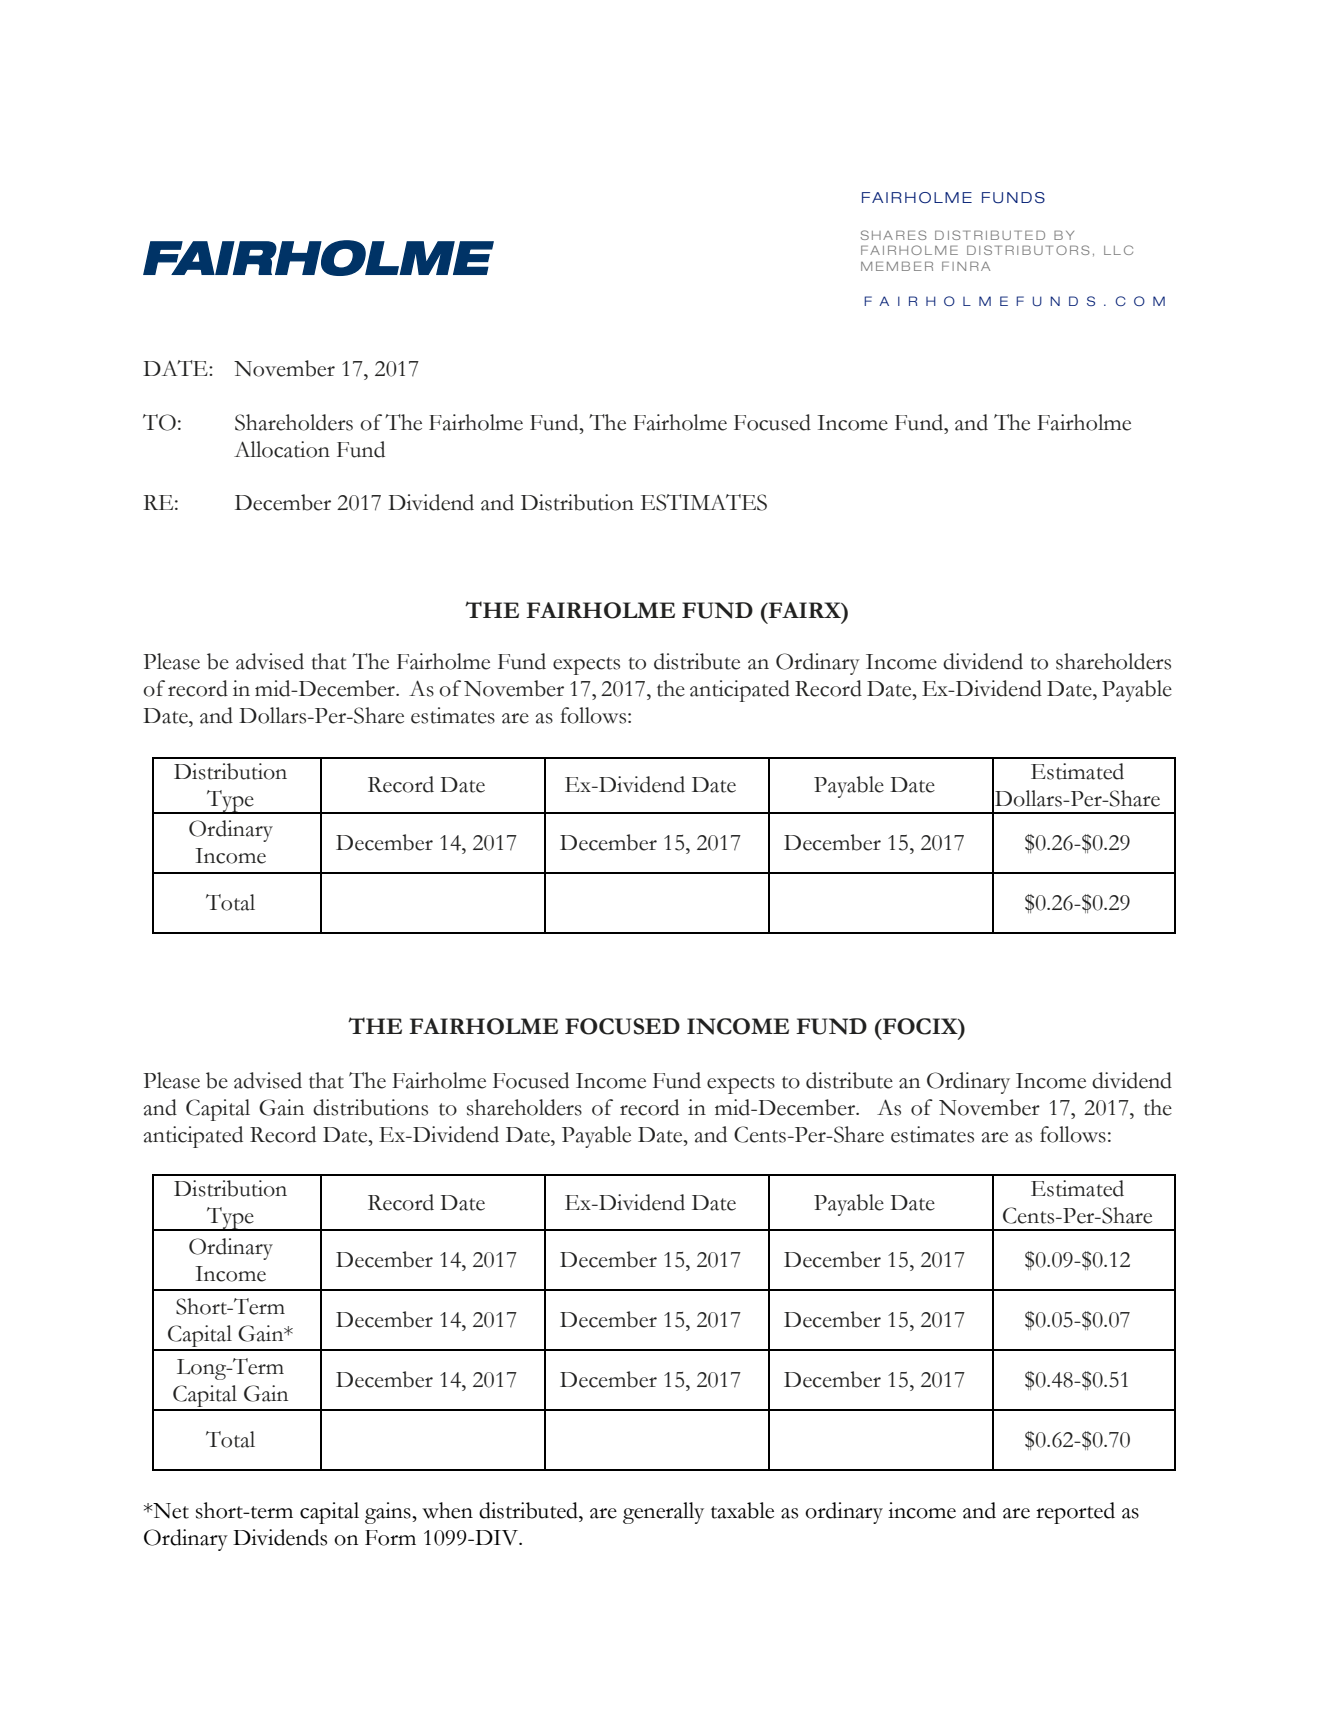  Describe the element at coordinates (282, 449) in the screenshot. I see `Allocation` at that location.
